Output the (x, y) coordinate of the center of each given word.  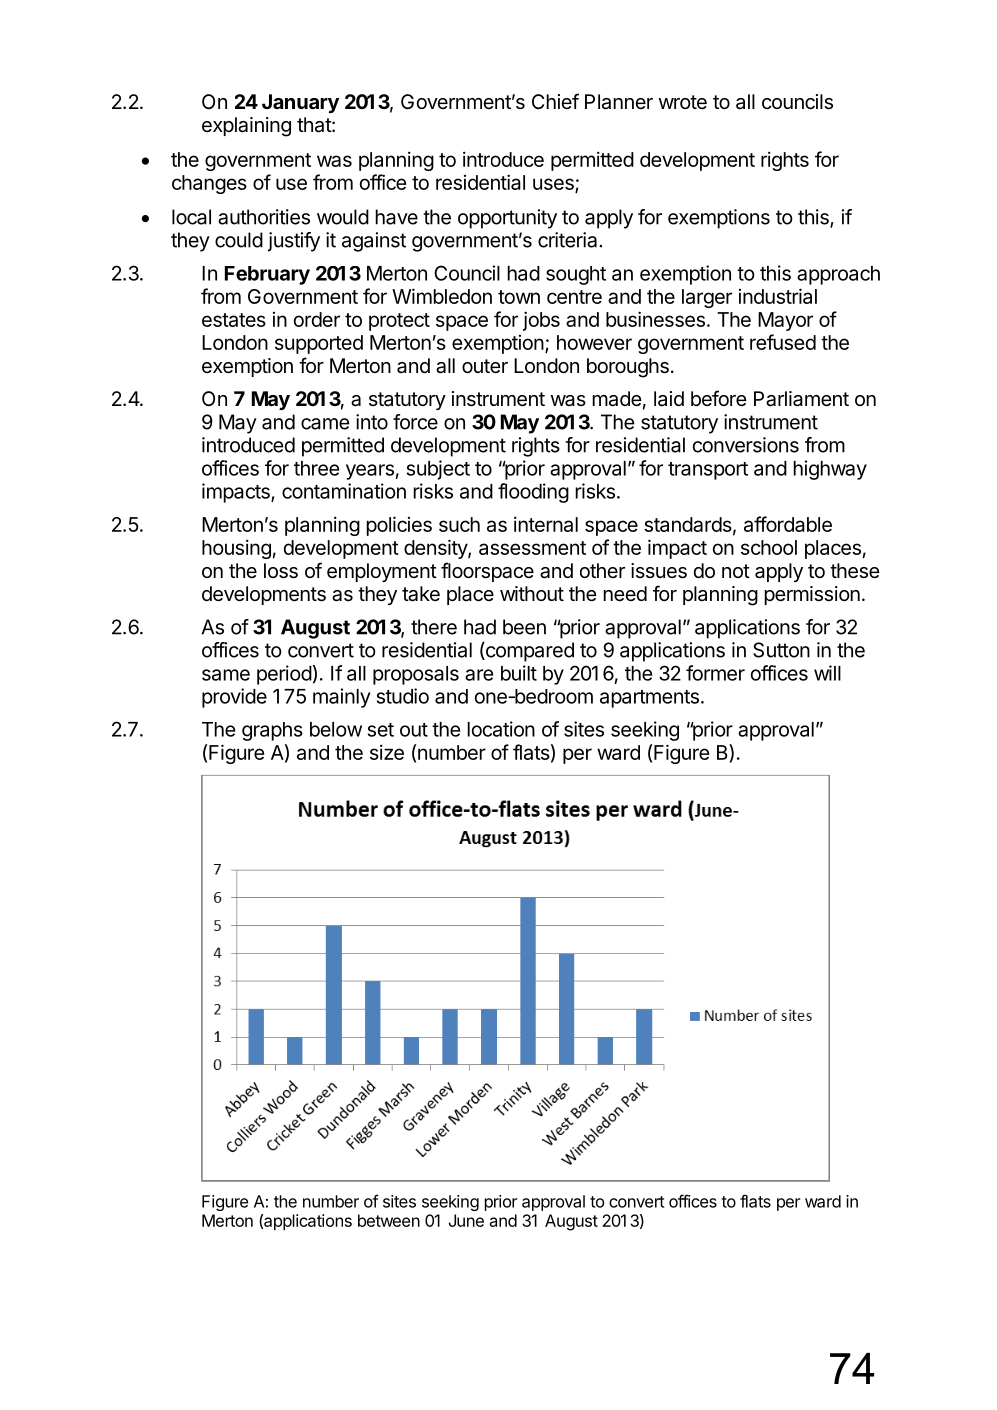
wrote (683, 102)
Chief (555, 101)
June (466, 1220)
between (389, 1220)
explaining (246, 127)
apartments (649, 699)
